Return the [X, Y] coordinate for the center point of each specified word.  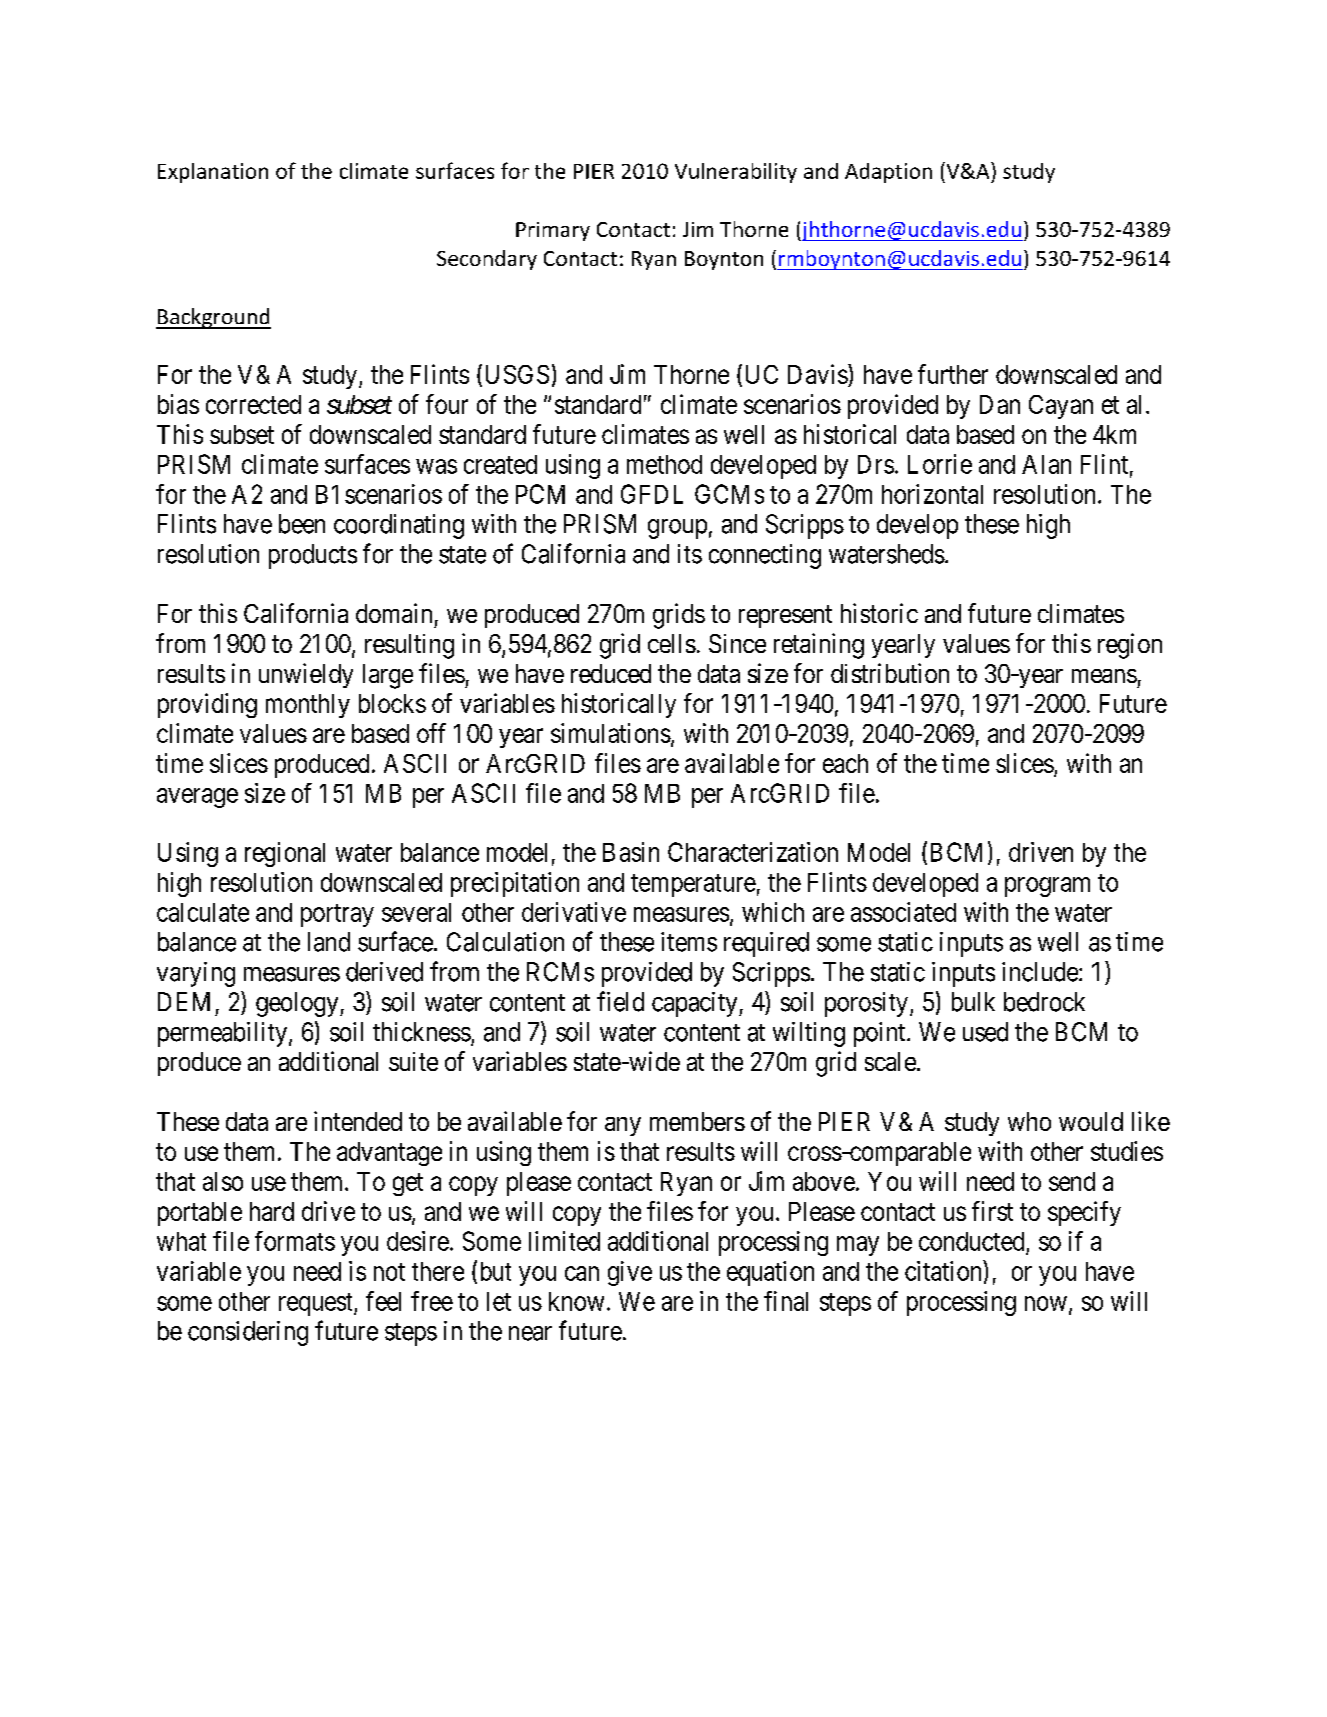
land [329, 942]
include [1040, 972]
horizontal [932, 494]
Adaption [888, 173]
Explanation [213, 173]
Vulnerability [736, 173]
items [689, 942]
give [630, 1273]
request [317, 1304]
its [690, 554]
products [313, 556]
